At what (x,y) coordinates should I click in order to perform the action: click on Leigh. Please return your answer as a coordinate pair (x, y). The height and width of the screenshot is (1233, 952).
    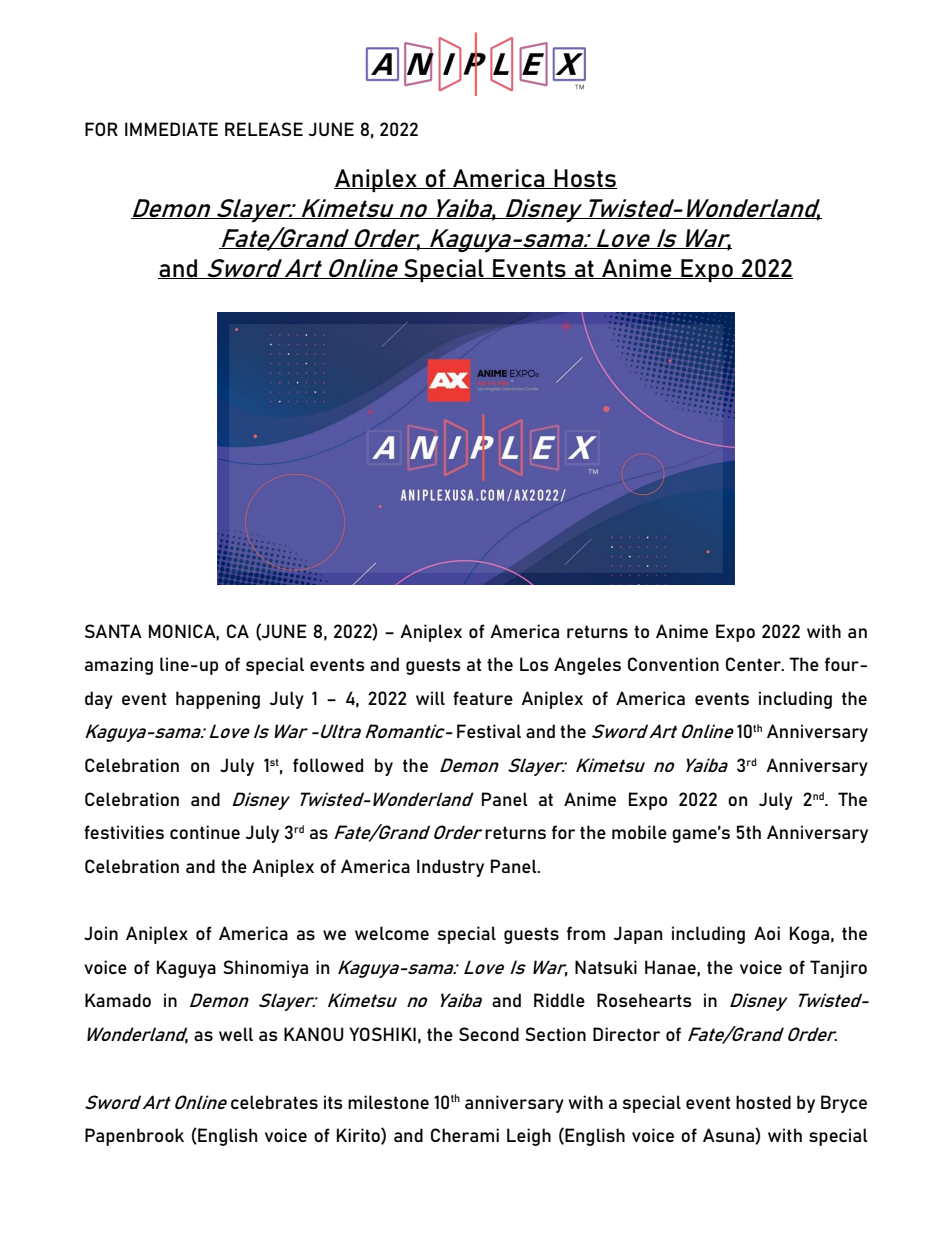
    Looking at the image, I should click on (529, 1137).
